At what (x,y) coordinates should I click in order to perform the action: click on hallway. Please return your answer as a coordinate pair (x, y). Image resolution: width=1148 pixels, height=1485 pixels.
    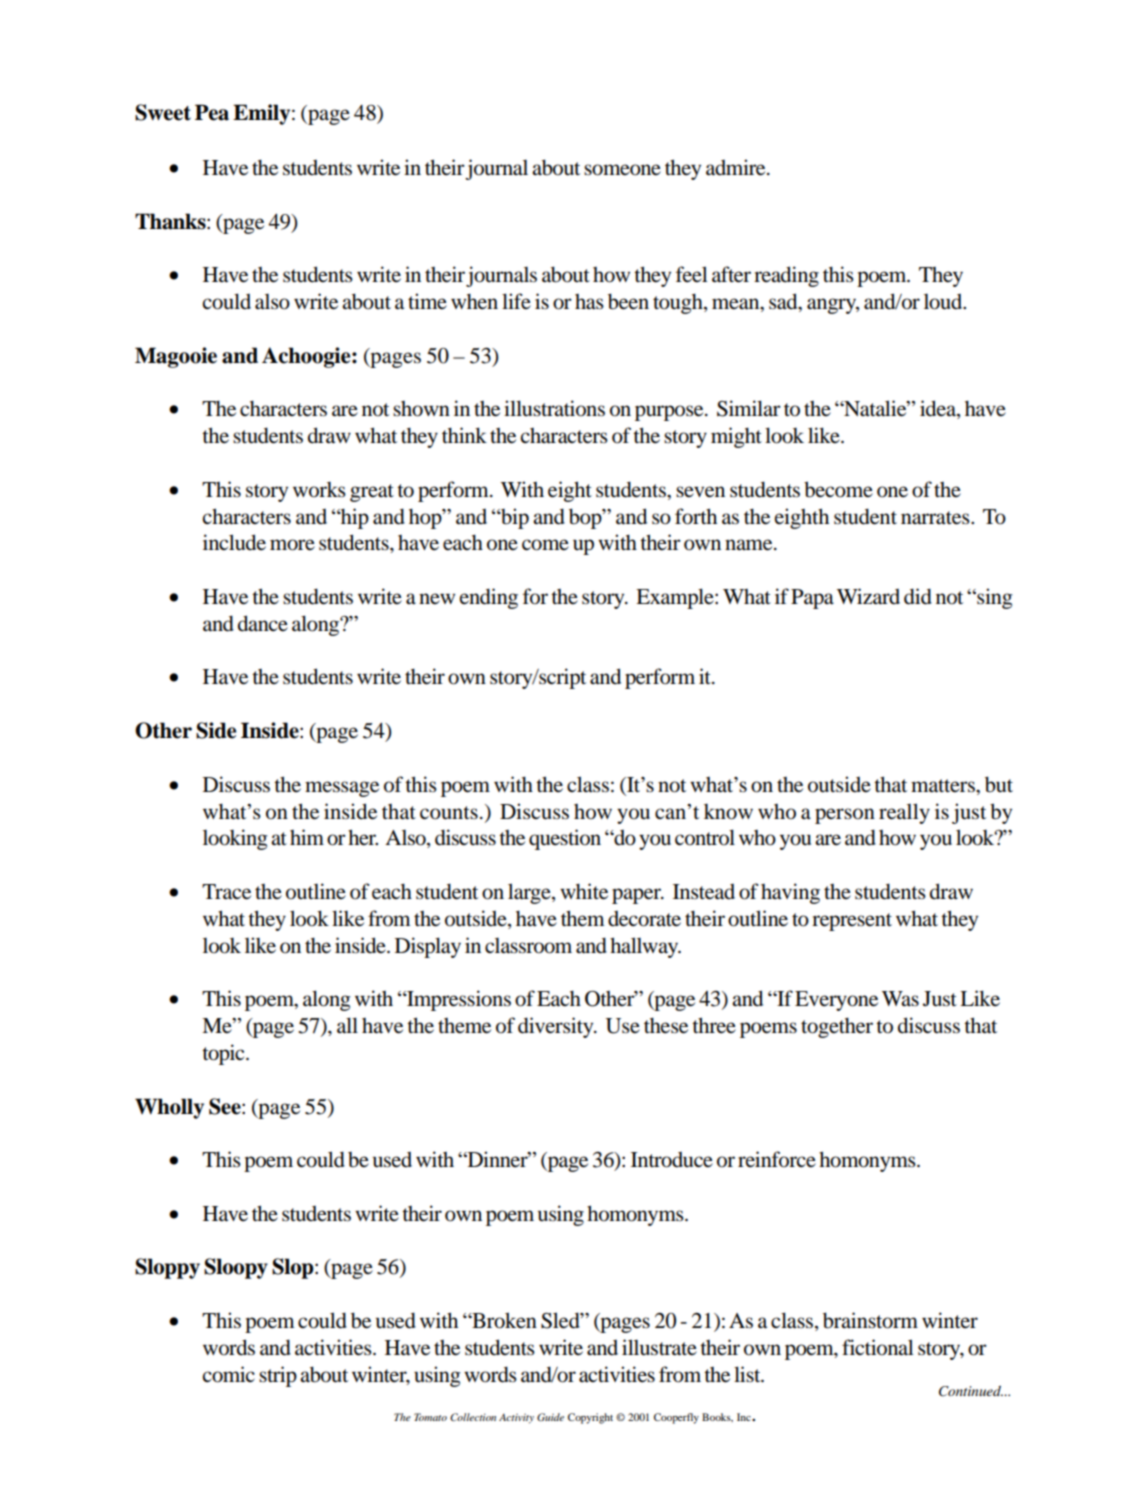
    Looking at the image, I should click on (645, 947).
